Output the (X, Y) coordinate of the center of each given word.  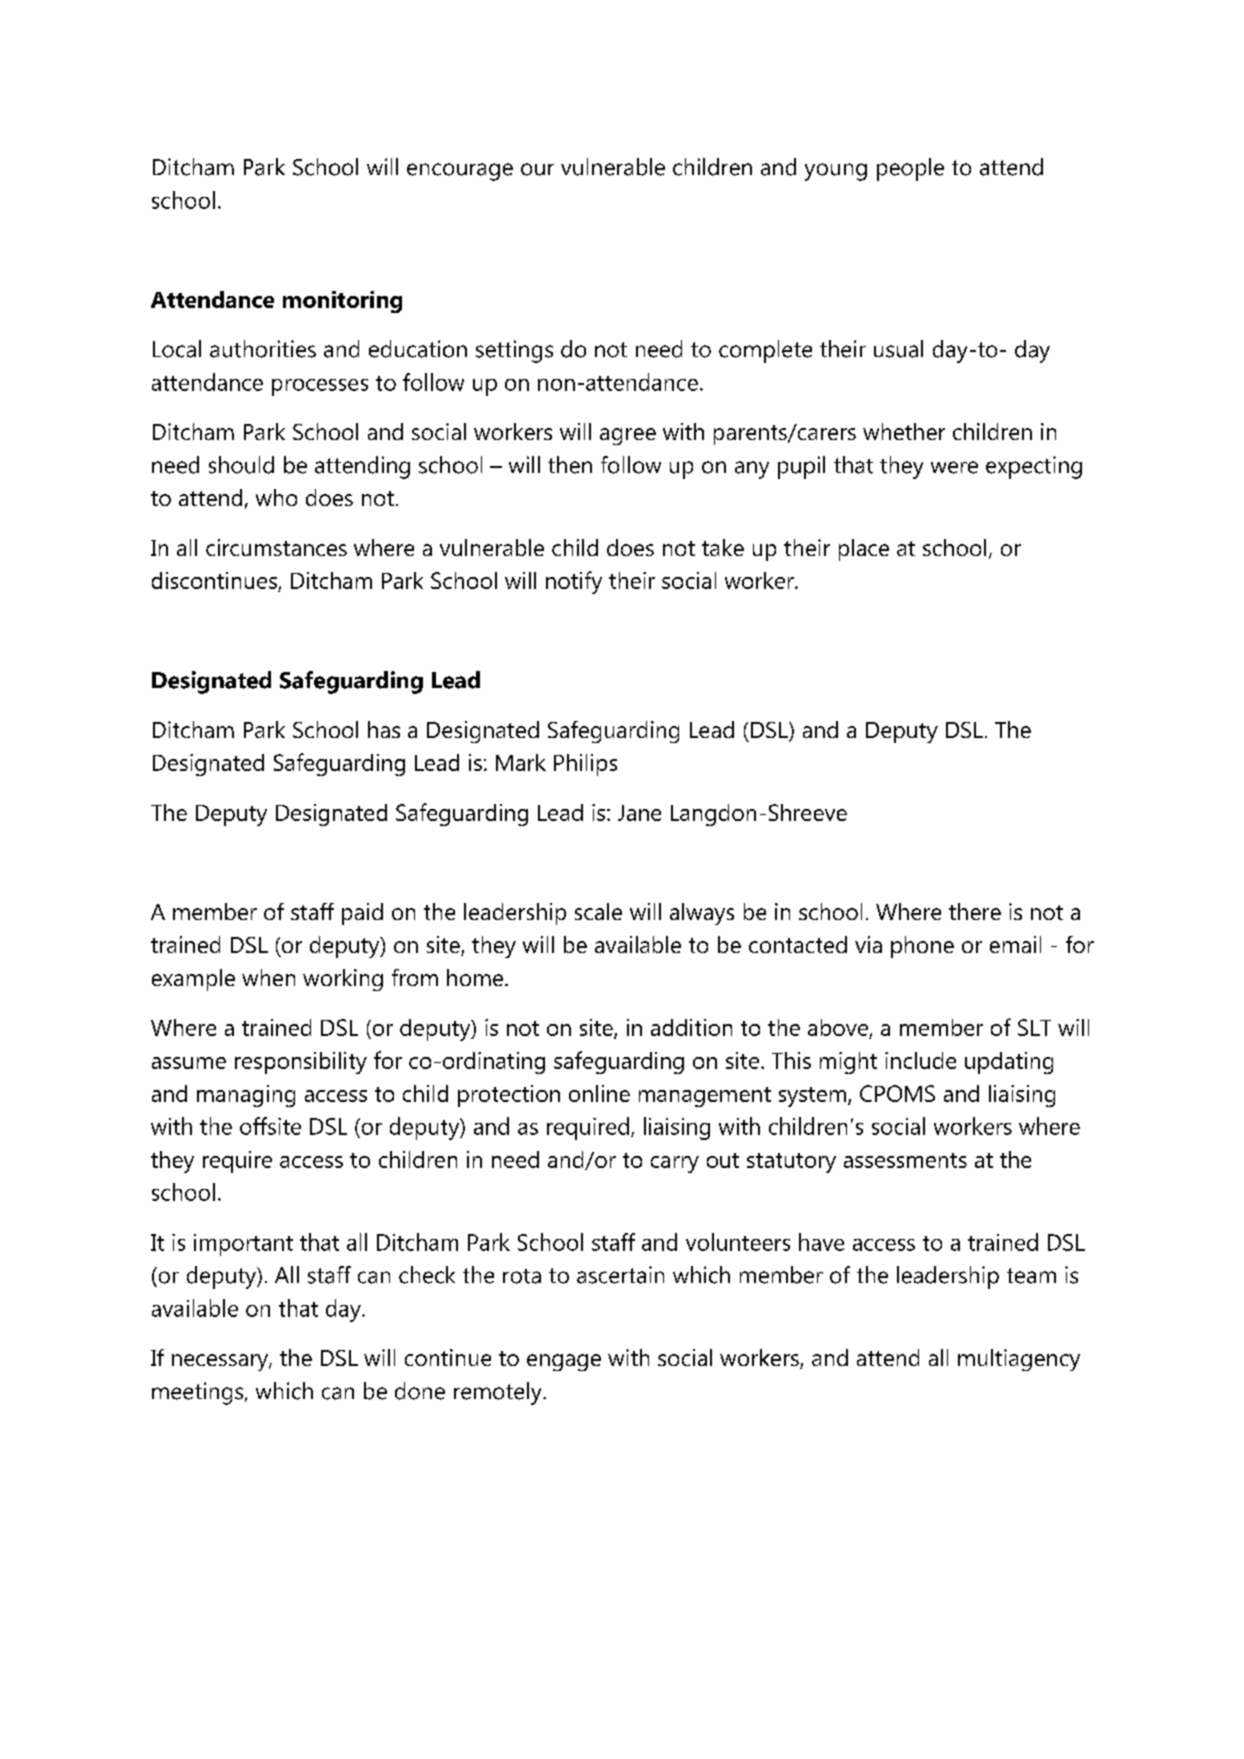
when (268, 977)
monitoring (342, 302)
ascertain (620, 1275)
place (864, 550)
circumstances (276, 547)
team (1031, 1276)
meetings (199, 1393)
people (910, 169)
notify (574, 582)
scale (598, 911)
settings (514, 351)
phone (922, 947)
